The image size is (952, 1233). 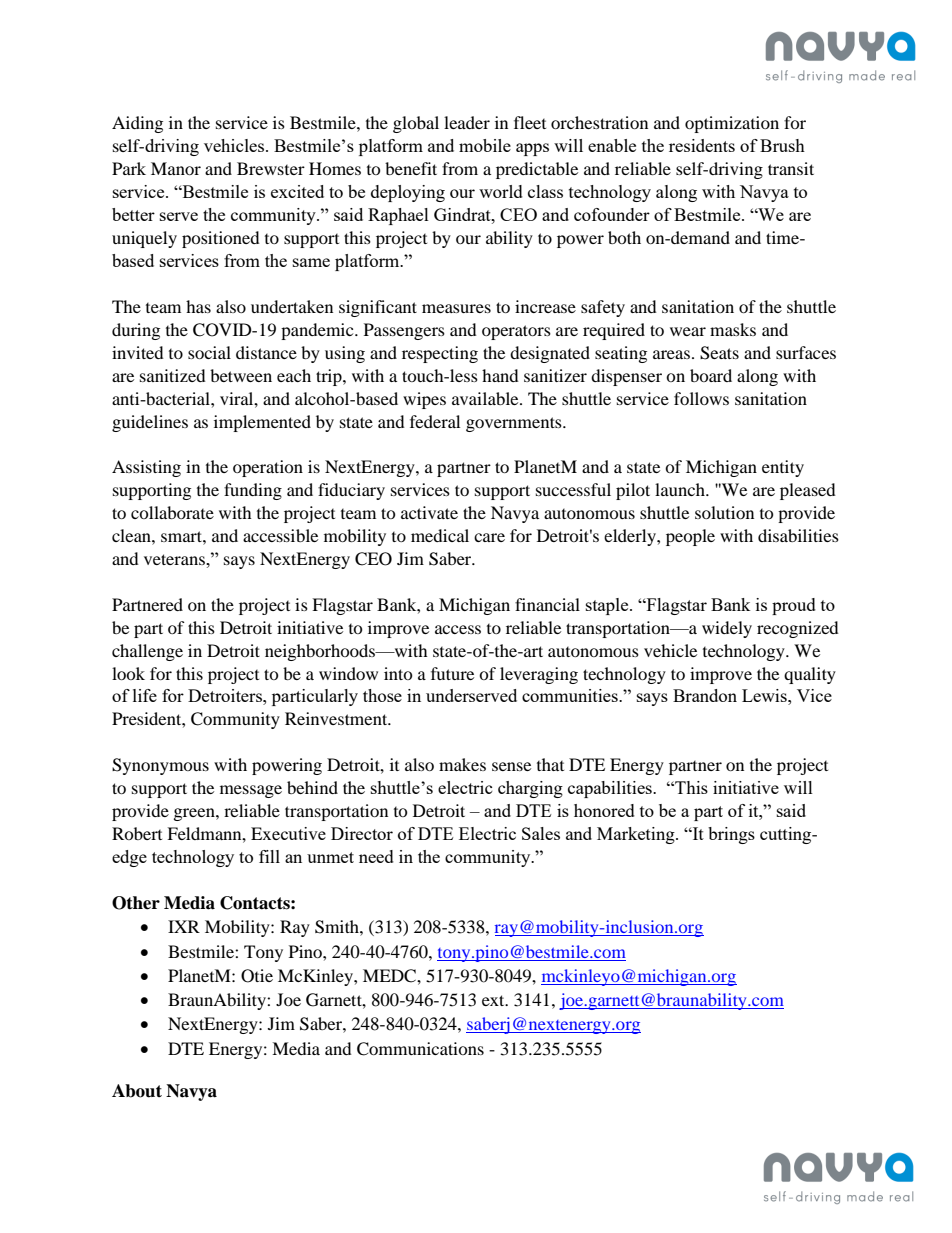 I want to click on fill, so click(x=269, y=856).
